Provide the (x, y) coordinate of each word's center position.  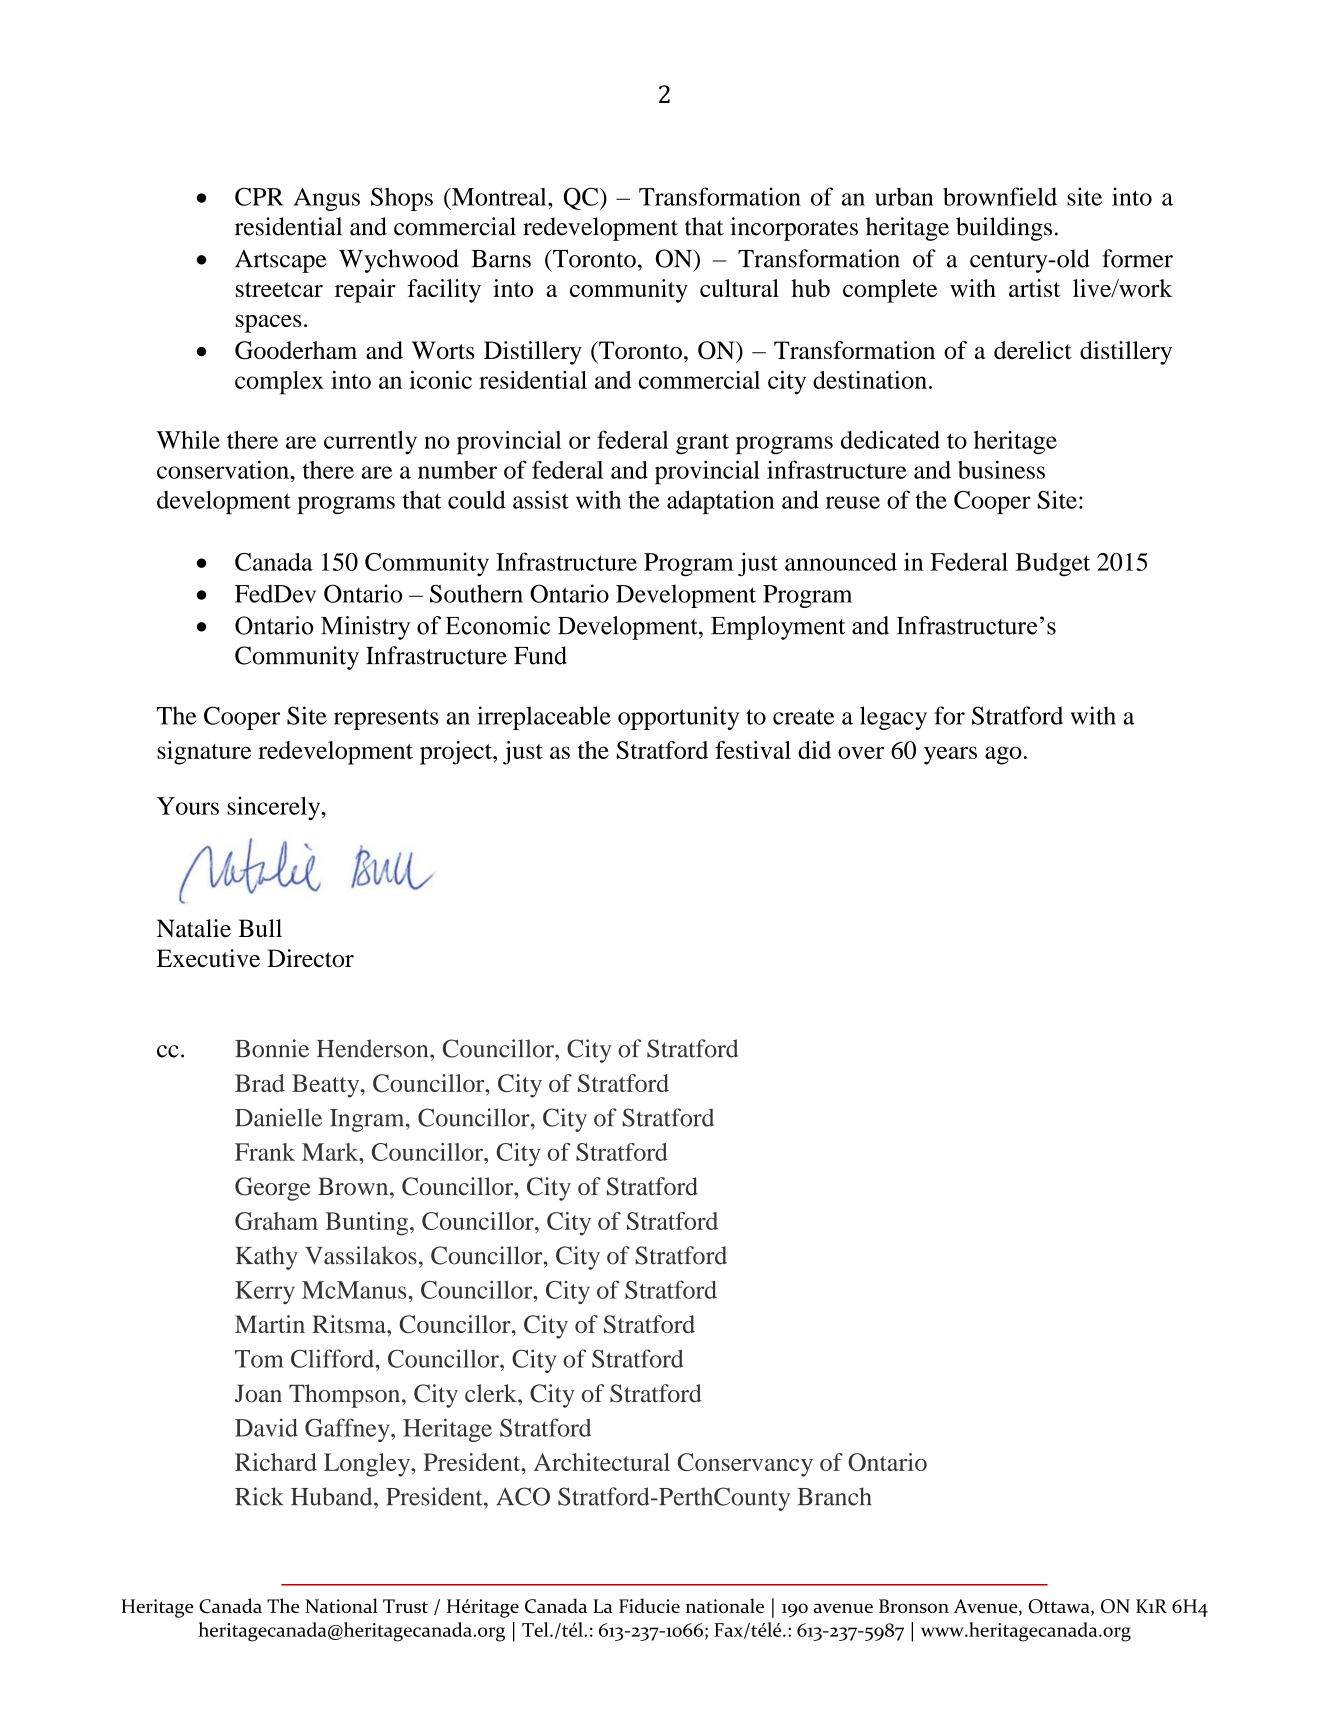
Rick (259, 1496)
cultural (739, 288)
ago (1003, 755)
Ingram (368, 1120)
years (950, 755)
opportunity (678, 718)
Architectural (602, 1462)
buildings (1004, 229)
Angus (327, 199)
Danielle (278, 1117)
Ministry (366, 628)
